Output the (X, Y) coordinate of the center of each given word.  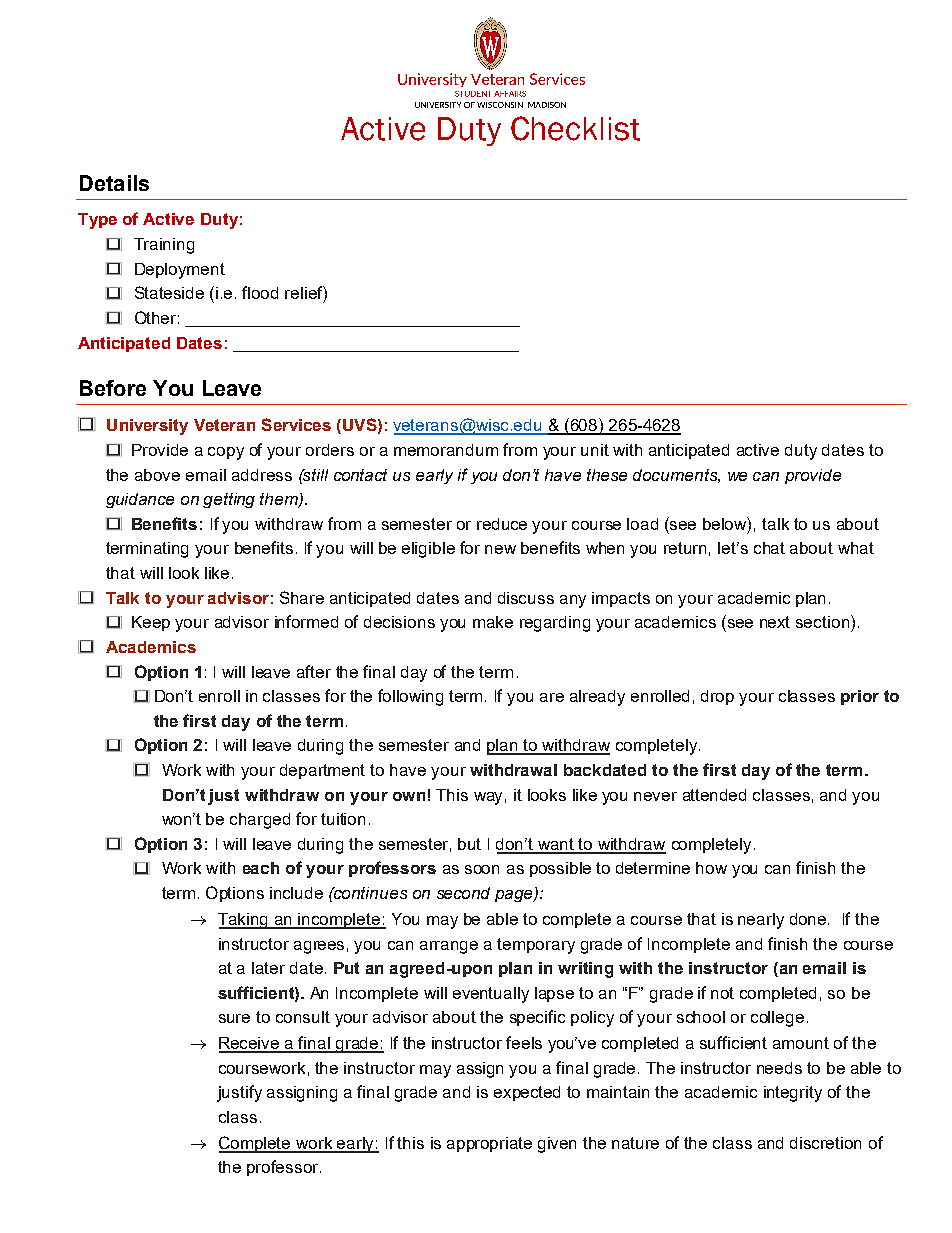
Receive (250, 1044)
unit (595, 450)
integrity (793, 1094)
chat (769, 548)
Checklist (575, 128)
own (409, 796)
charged (260, 821)
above (157, 475)
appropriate (489, 1144)
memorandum (446, 450)
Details (114, 183)
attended (714, 795)
